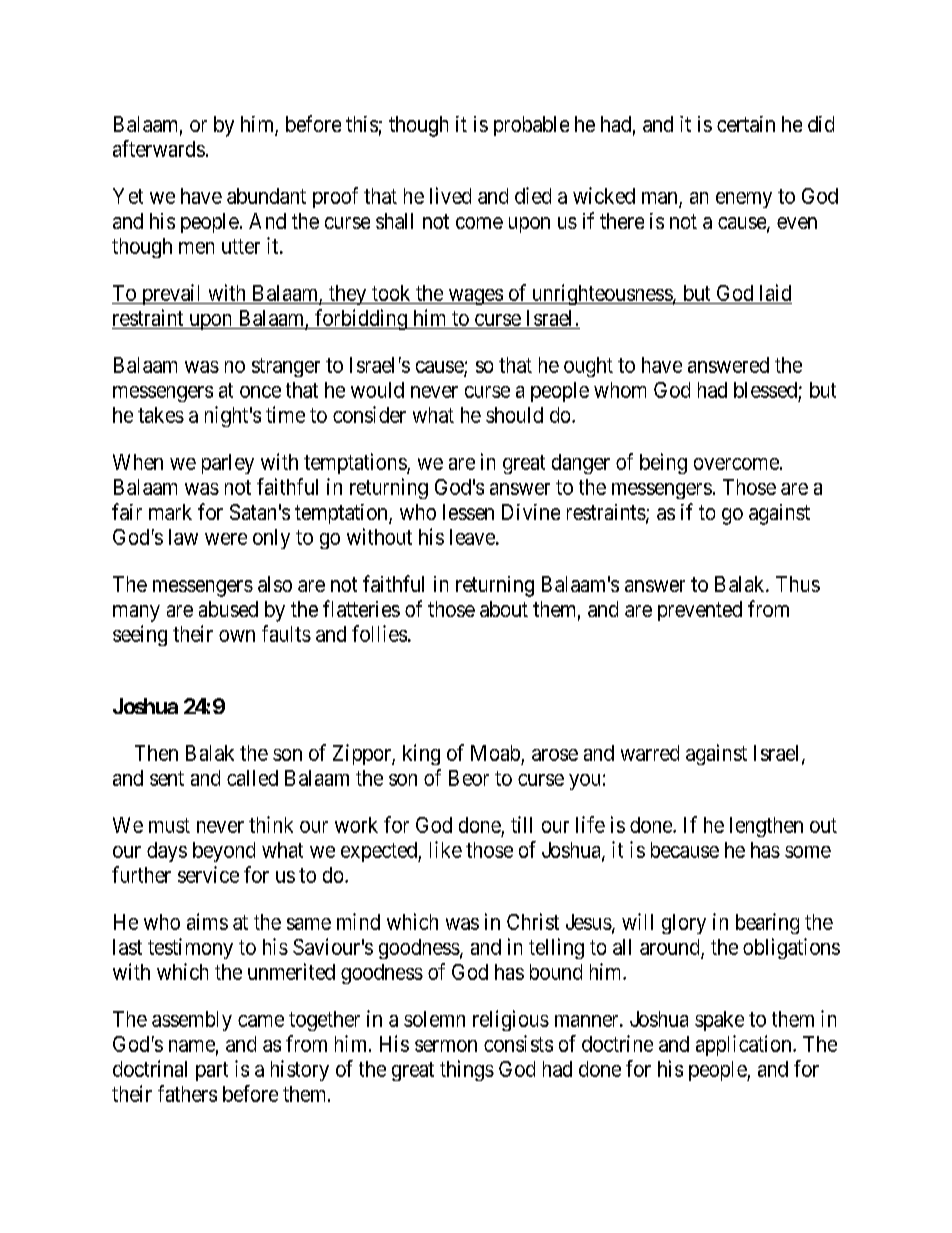 This document has width=952, height=1233. Describe the element at coordinates (260, 392) in the document. I see `once` at that location.
